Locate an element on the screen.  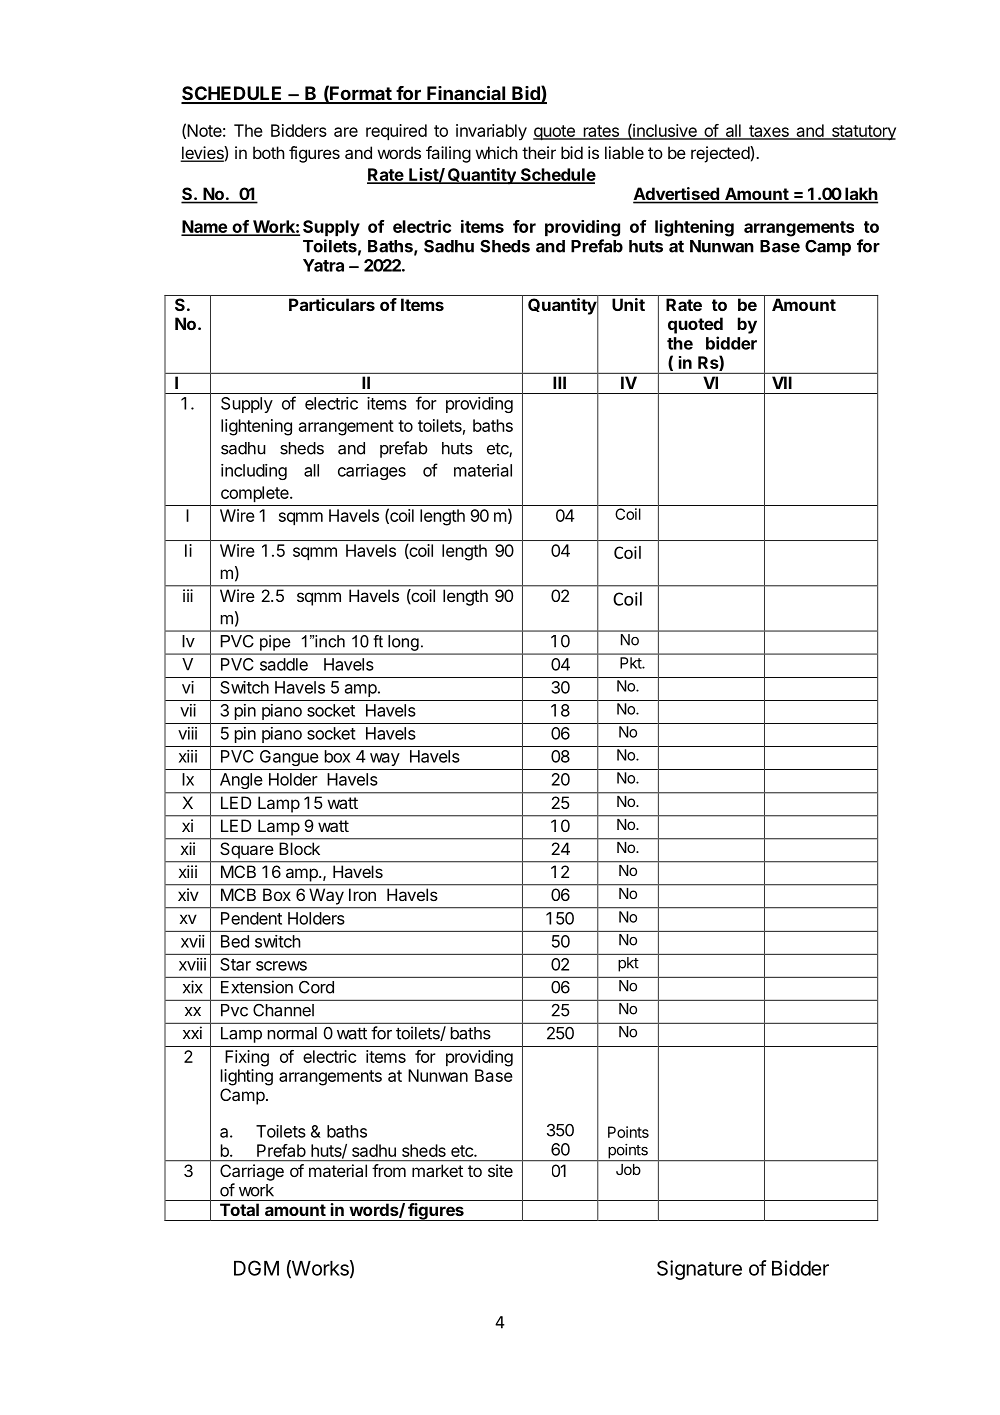
Signature is located at coordinates (699, 1270).
